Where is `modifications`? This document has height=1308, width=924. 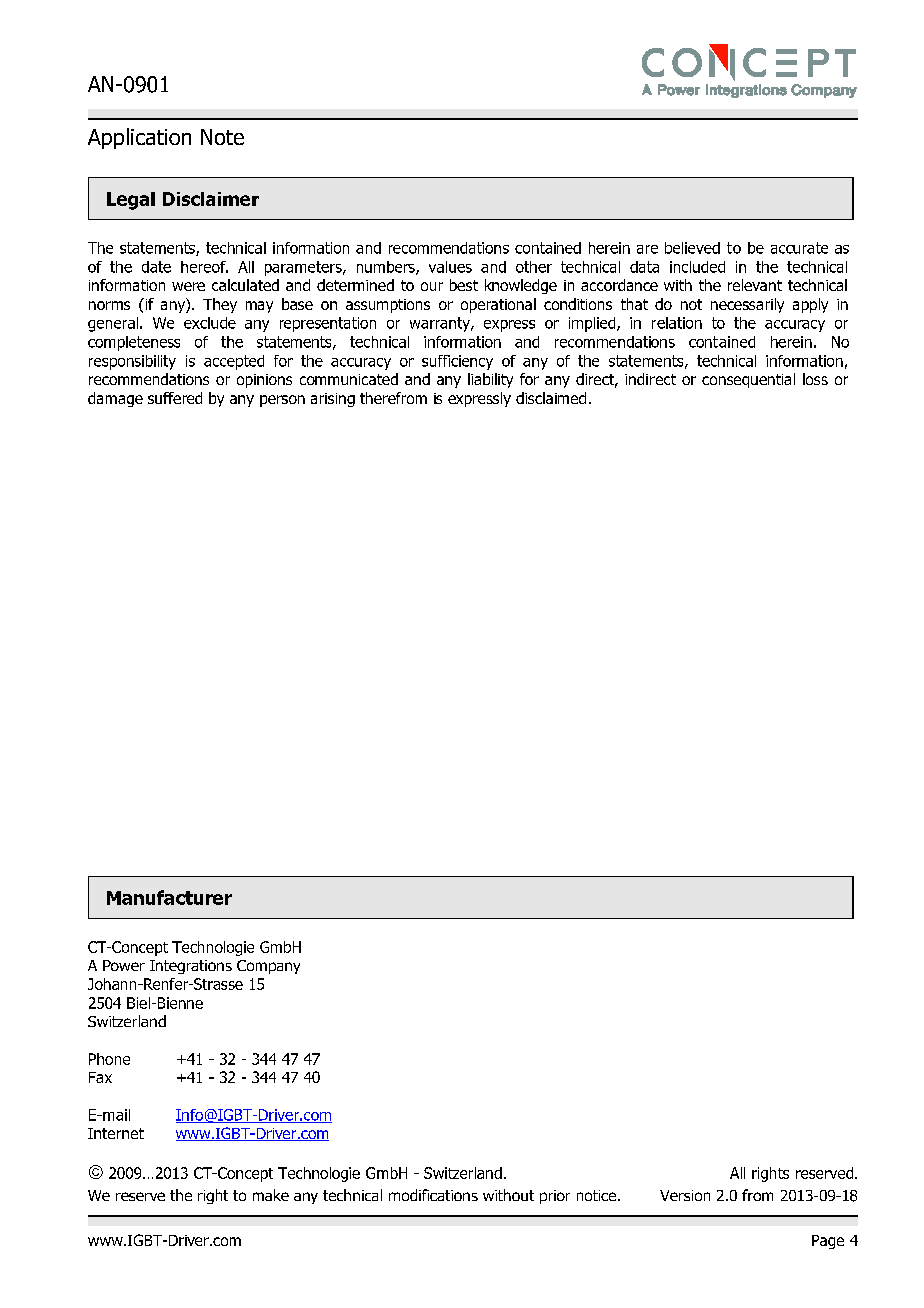
modifications is located at coordinates (433, 1195).
